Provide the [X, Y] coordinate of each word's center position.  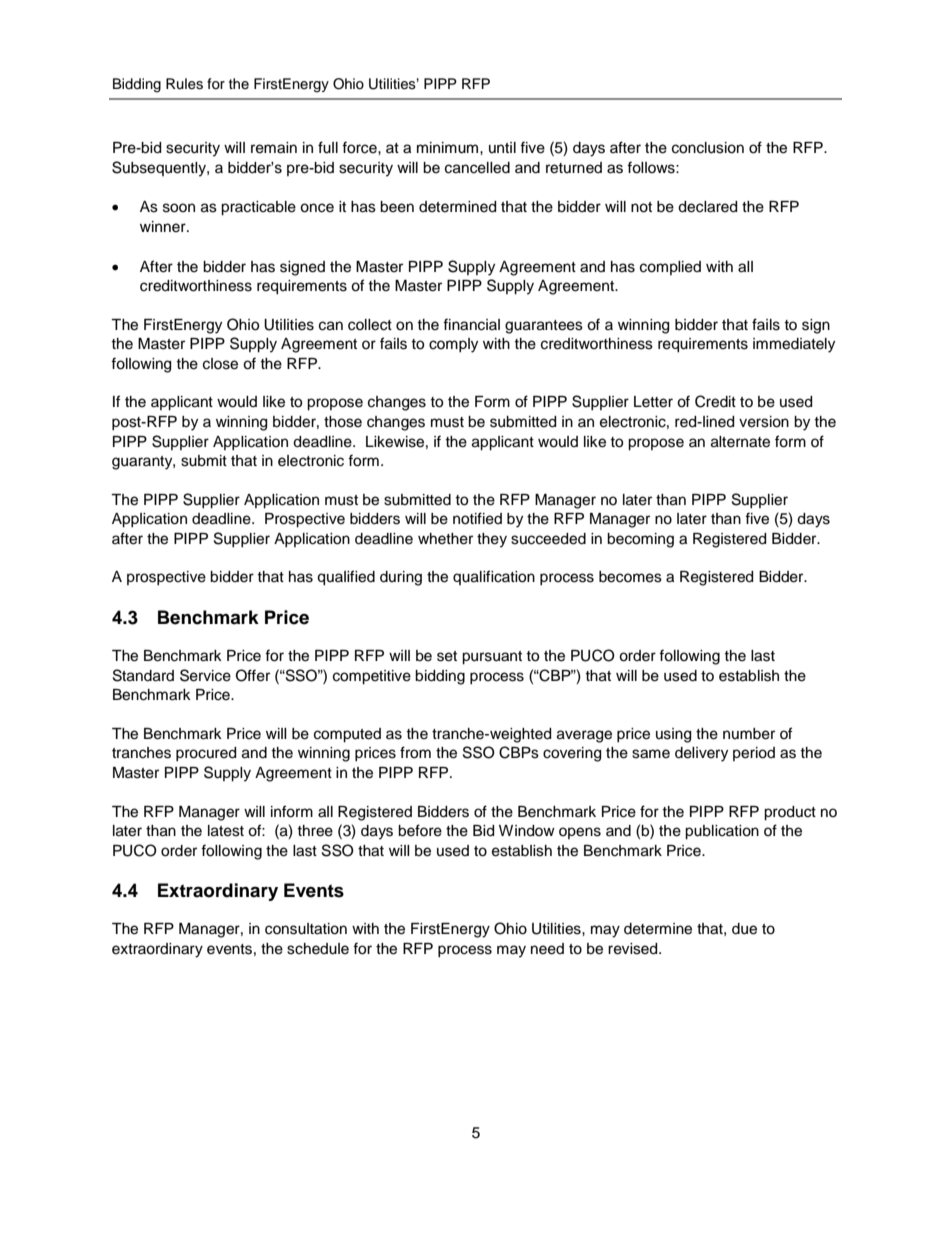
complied [670, 268]
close [220, 364]
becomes [630, 577]
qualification [494, 577]
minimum [449, 148]
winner [164, 227]
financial [471, 324]
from [415, 752]
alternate [740, 442]
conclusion [708, 148]
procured [206, 754]
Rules [184, 84]
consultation [306, 929]
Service [205, 675]
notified [477, 518]
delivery [701, 754]
